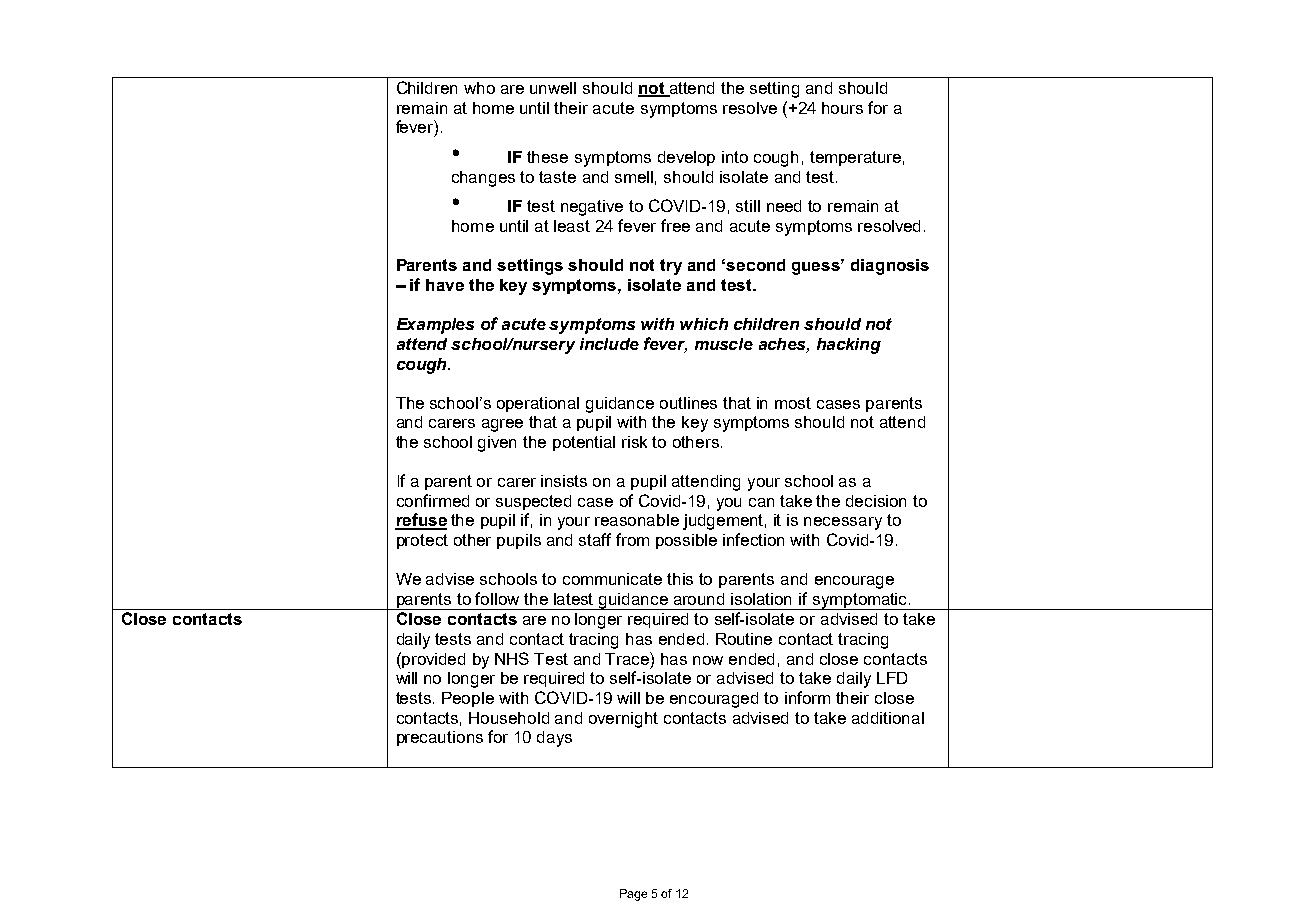 This screenshot has height=924, width=1308. Describe the element at coordinates (888, 718) in the screenshot. I see `additional` at that location.
